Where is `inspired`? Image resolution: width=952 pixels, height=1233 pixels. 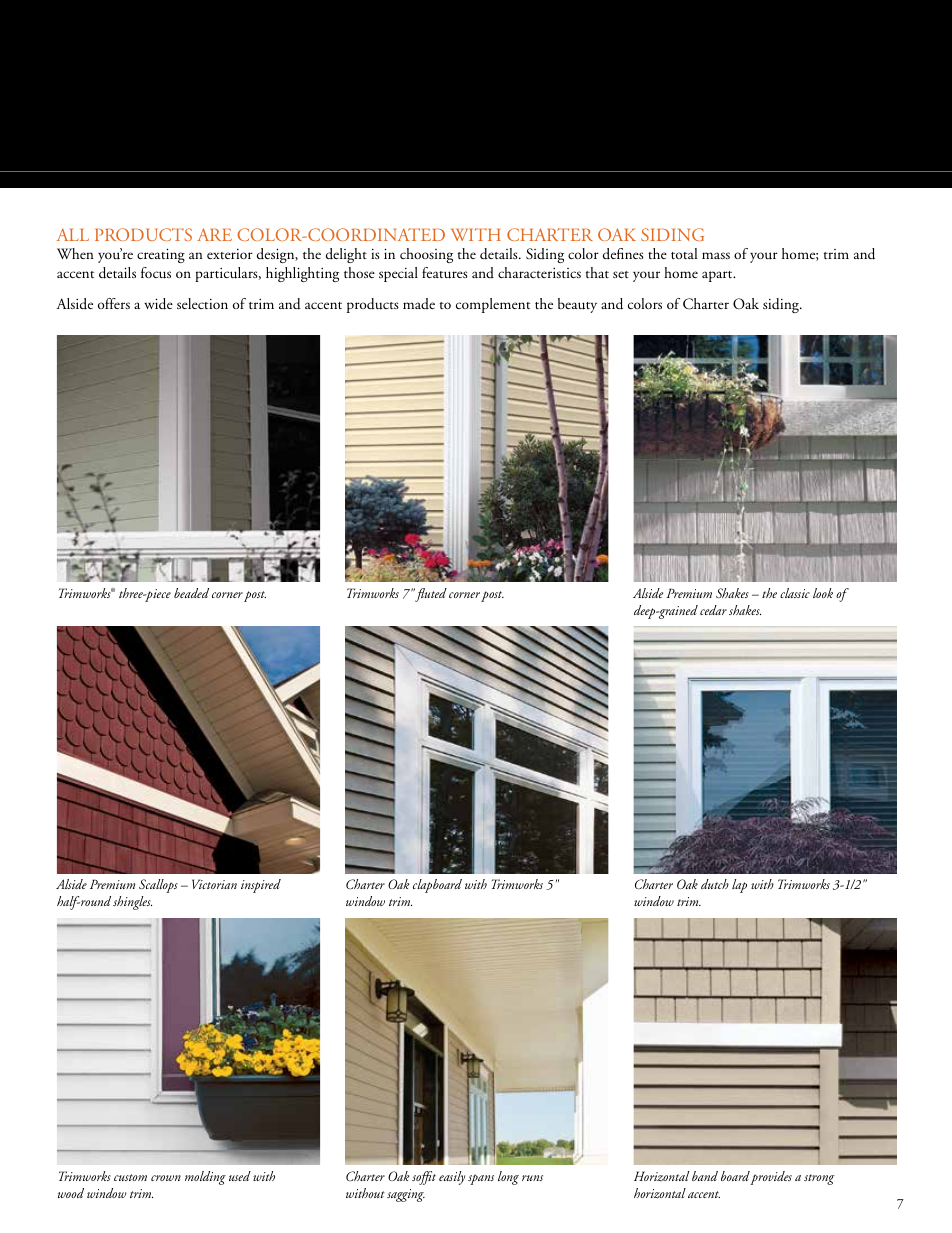 inspired is located at coordinates (261, 886).
